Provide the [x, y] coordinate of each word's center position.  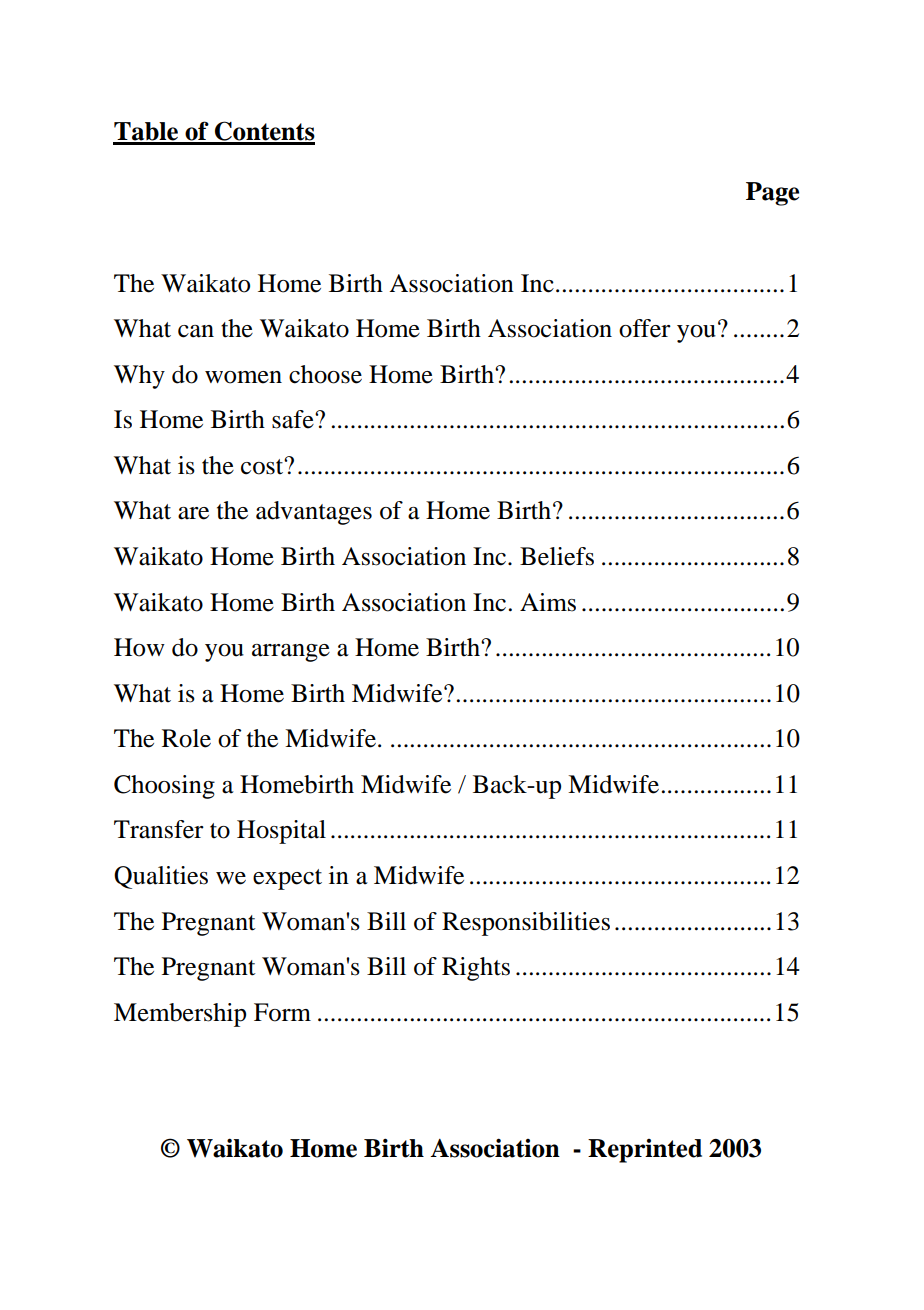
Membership [180, 1015]
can [196, 331]
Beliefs [557, 556]
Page [772, 194]
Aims [548, 602]
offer [645, 328]
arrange [291, 653]
